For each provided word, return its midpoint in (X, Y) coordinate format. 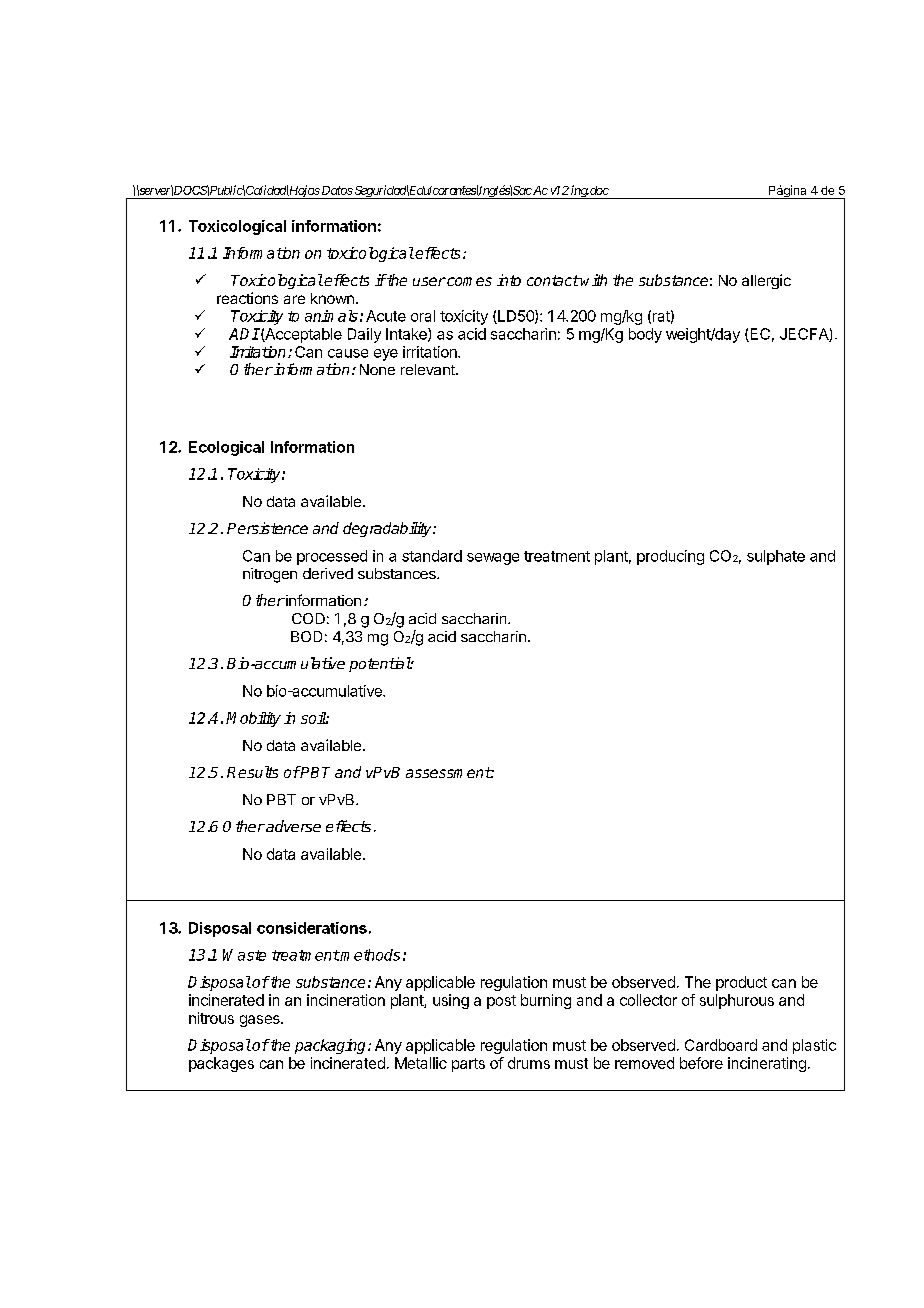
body (645, 335)
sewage (493, 559)
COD (308, 618)
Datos (336, 190)
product (741, 983)
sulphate (776, 557)
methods (369, 955)
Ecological (226, 448)
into (509, 280)
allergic (766, 281)
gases (261, 1021)
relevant (429, 369)
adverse (292, 826)
